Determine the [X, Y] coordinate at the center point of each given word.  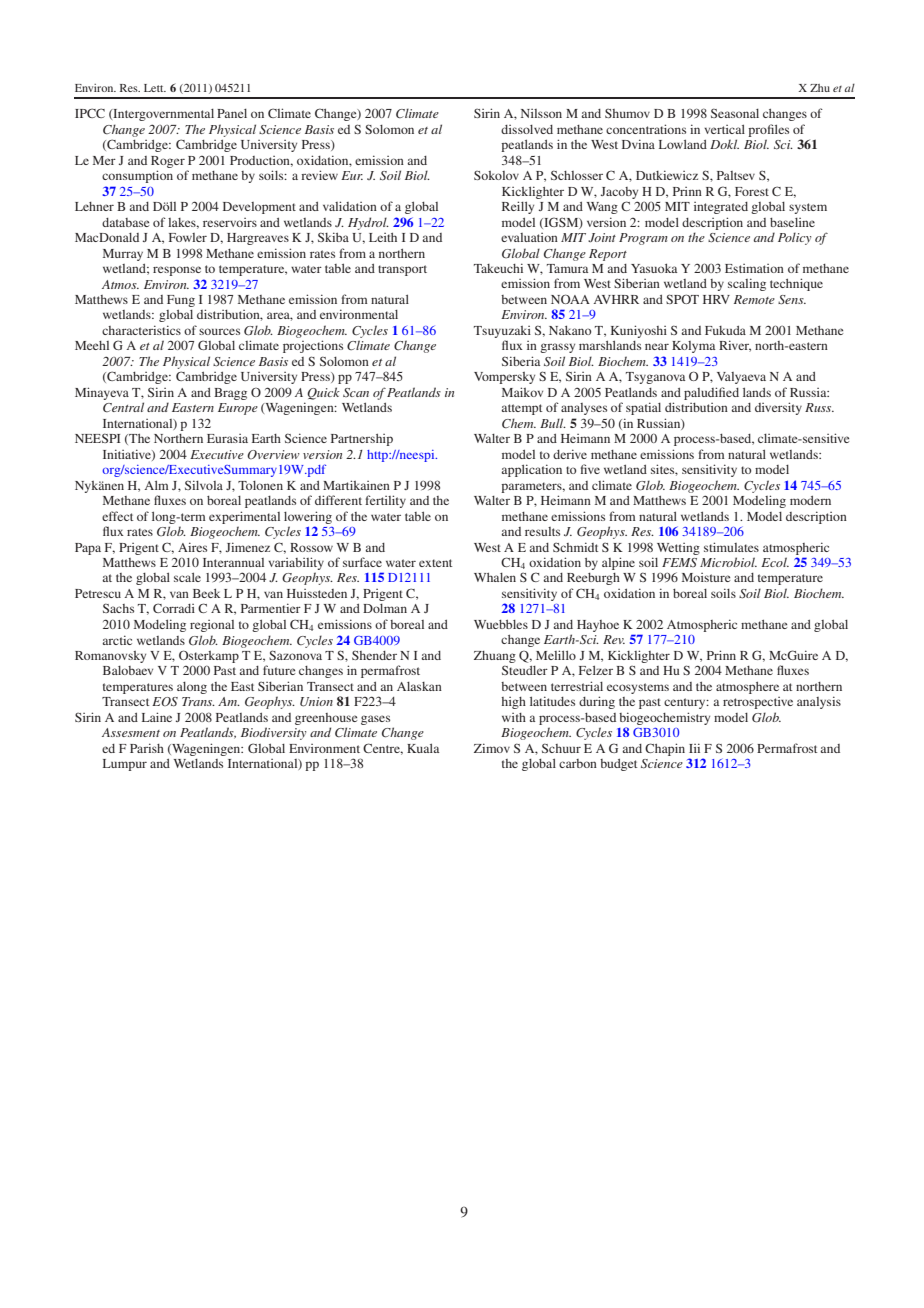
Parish [147, 748]
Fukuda [725, 330]
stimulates [731, 547]
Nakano [570, 330]
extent [435, 563]
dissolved [527, 129]
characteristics [141, 330]
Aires [192, 547]
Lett [155, 88]
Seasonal [735, 113]
